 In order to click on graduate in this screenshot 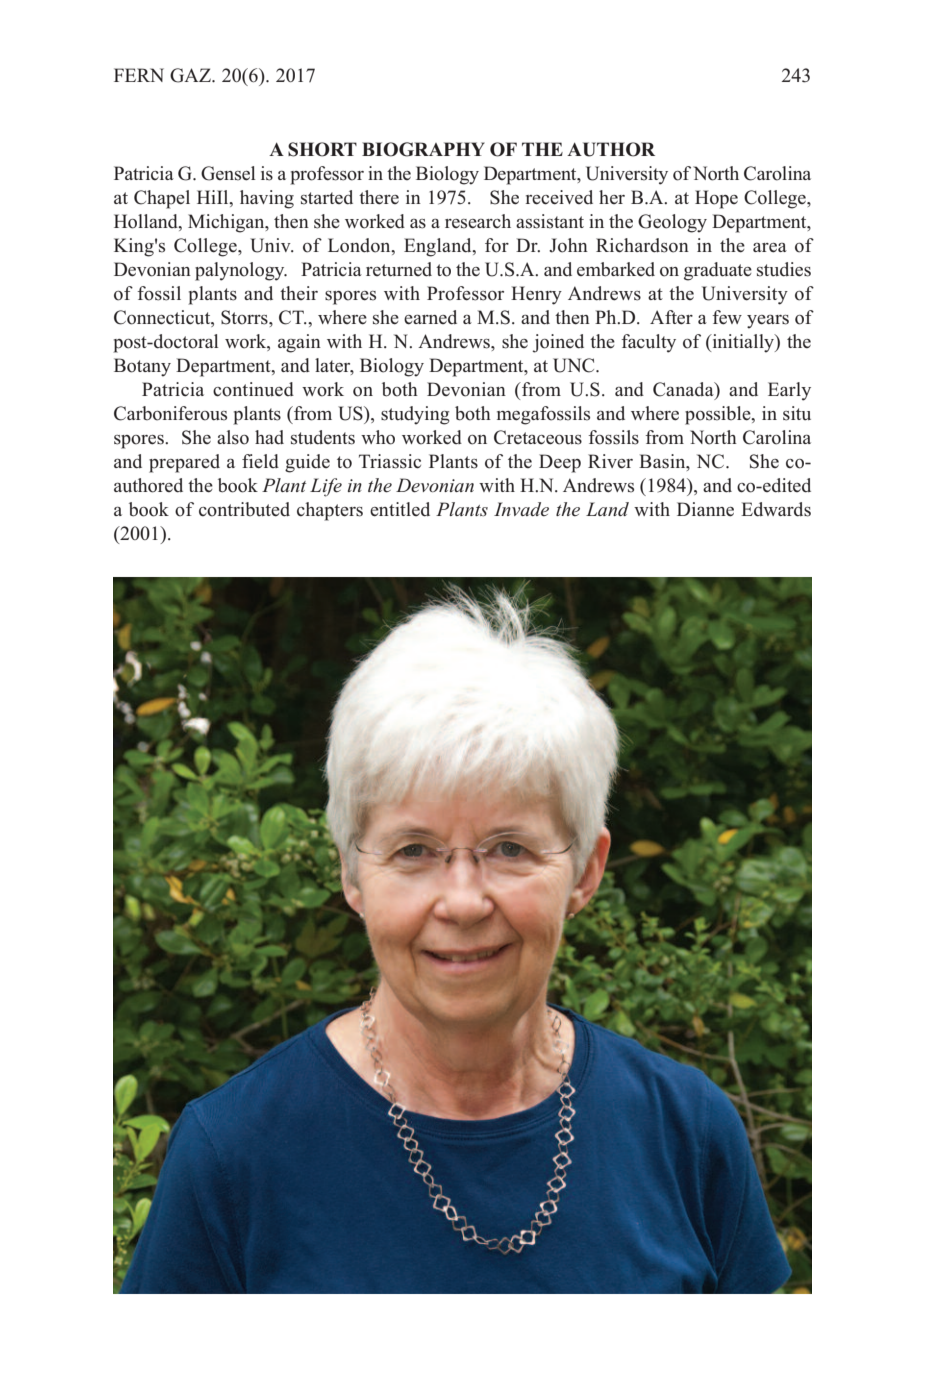, I will do `click(718, 271)`.
